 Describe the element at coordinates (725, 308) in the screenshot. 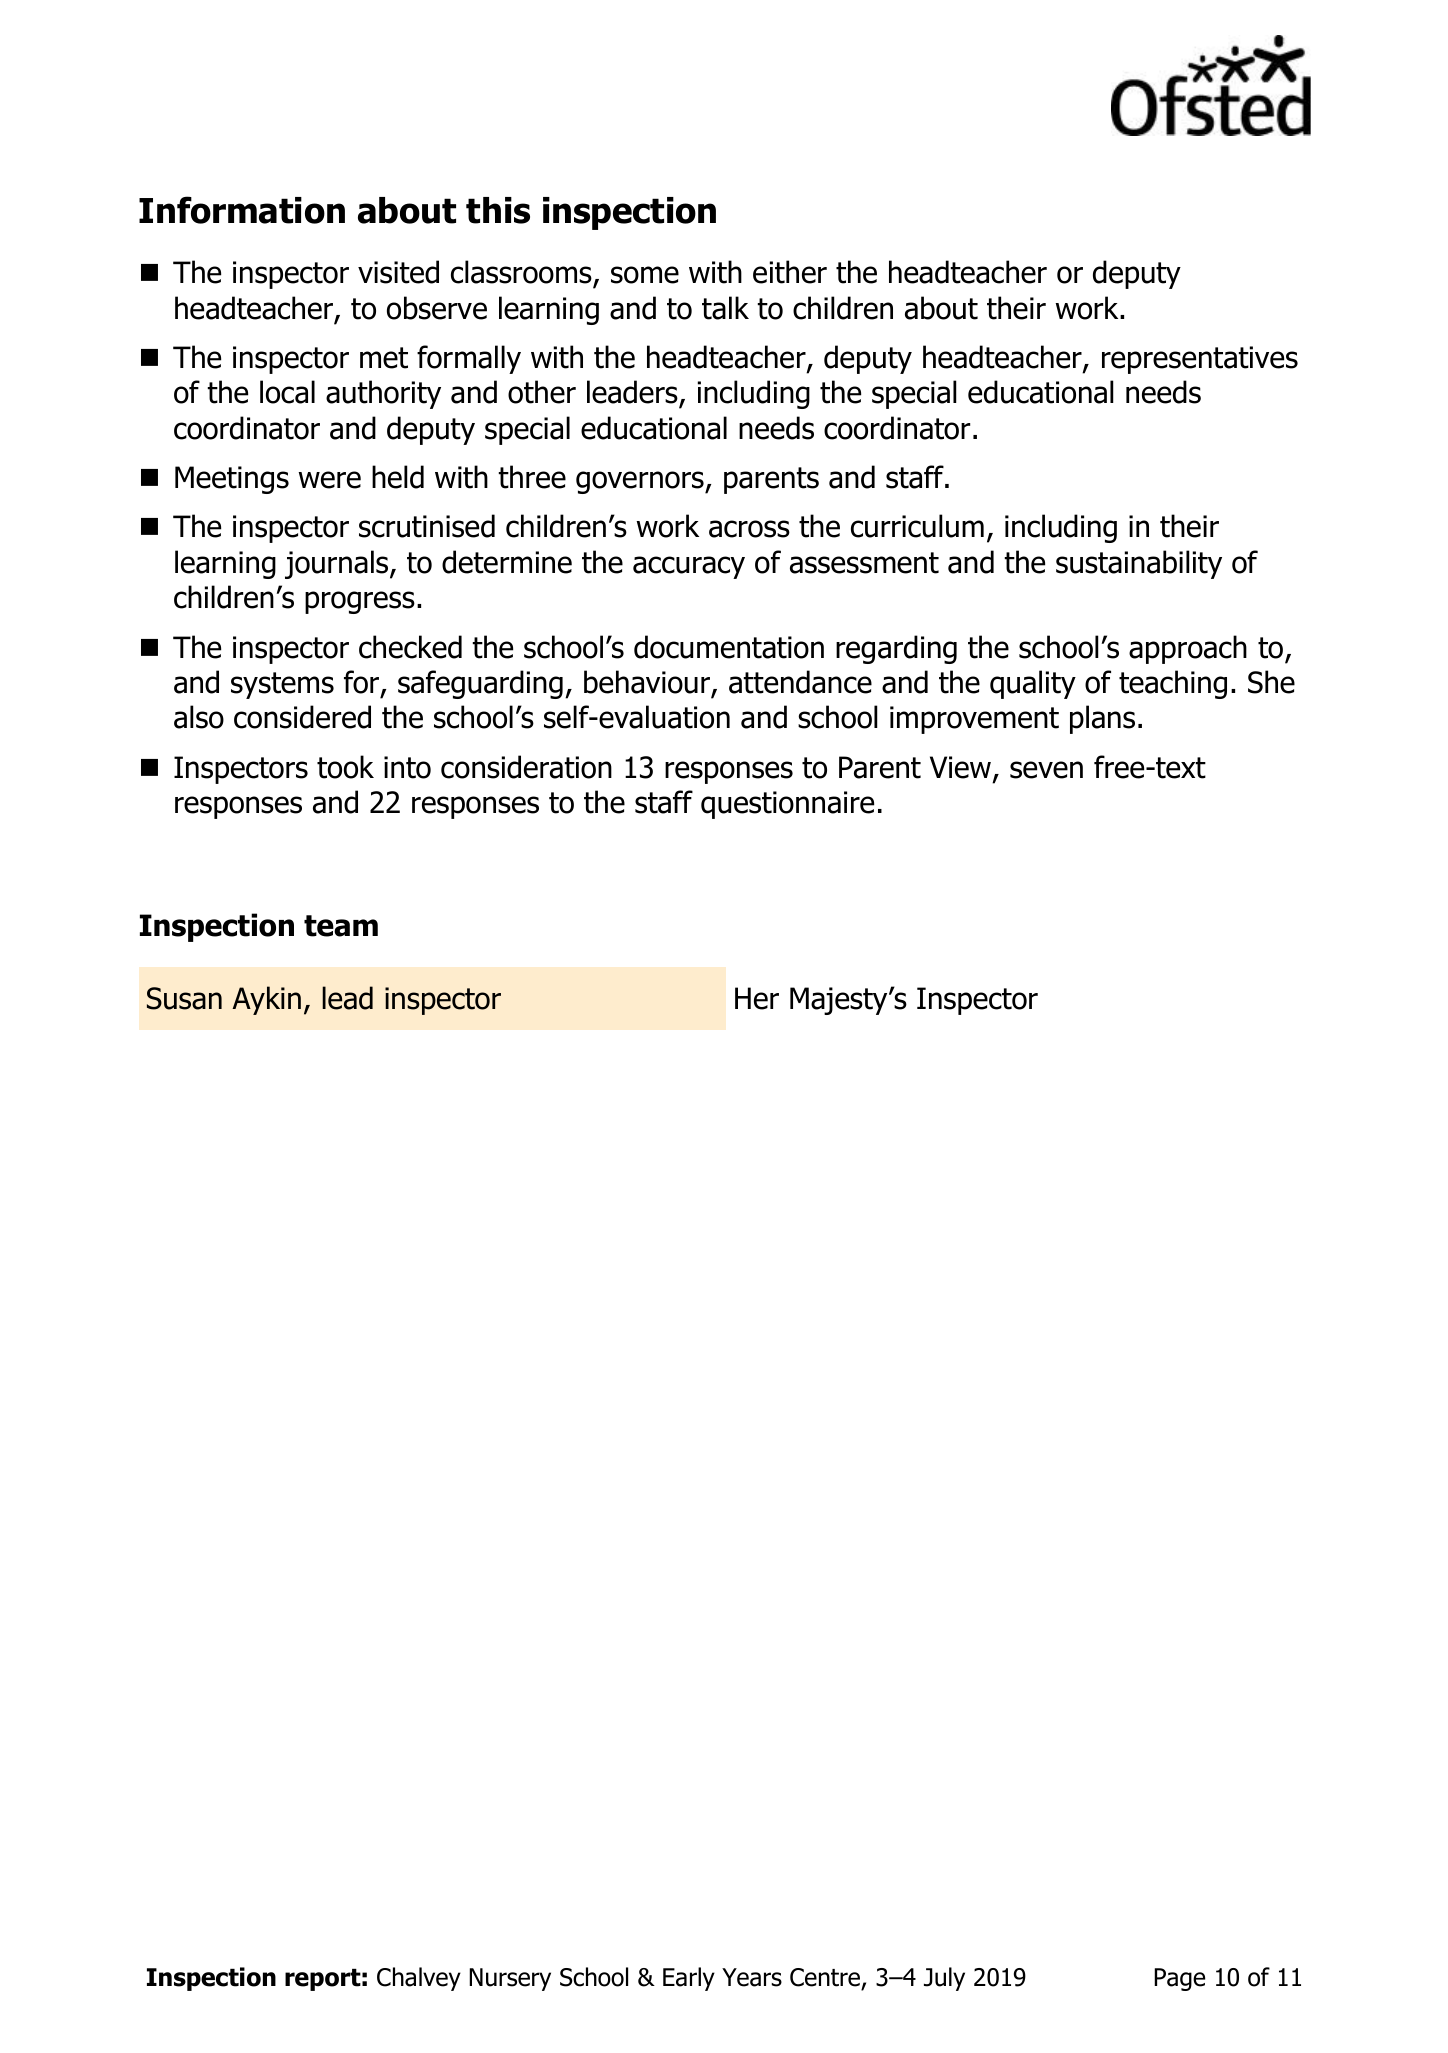

I see `talk` at that location.
